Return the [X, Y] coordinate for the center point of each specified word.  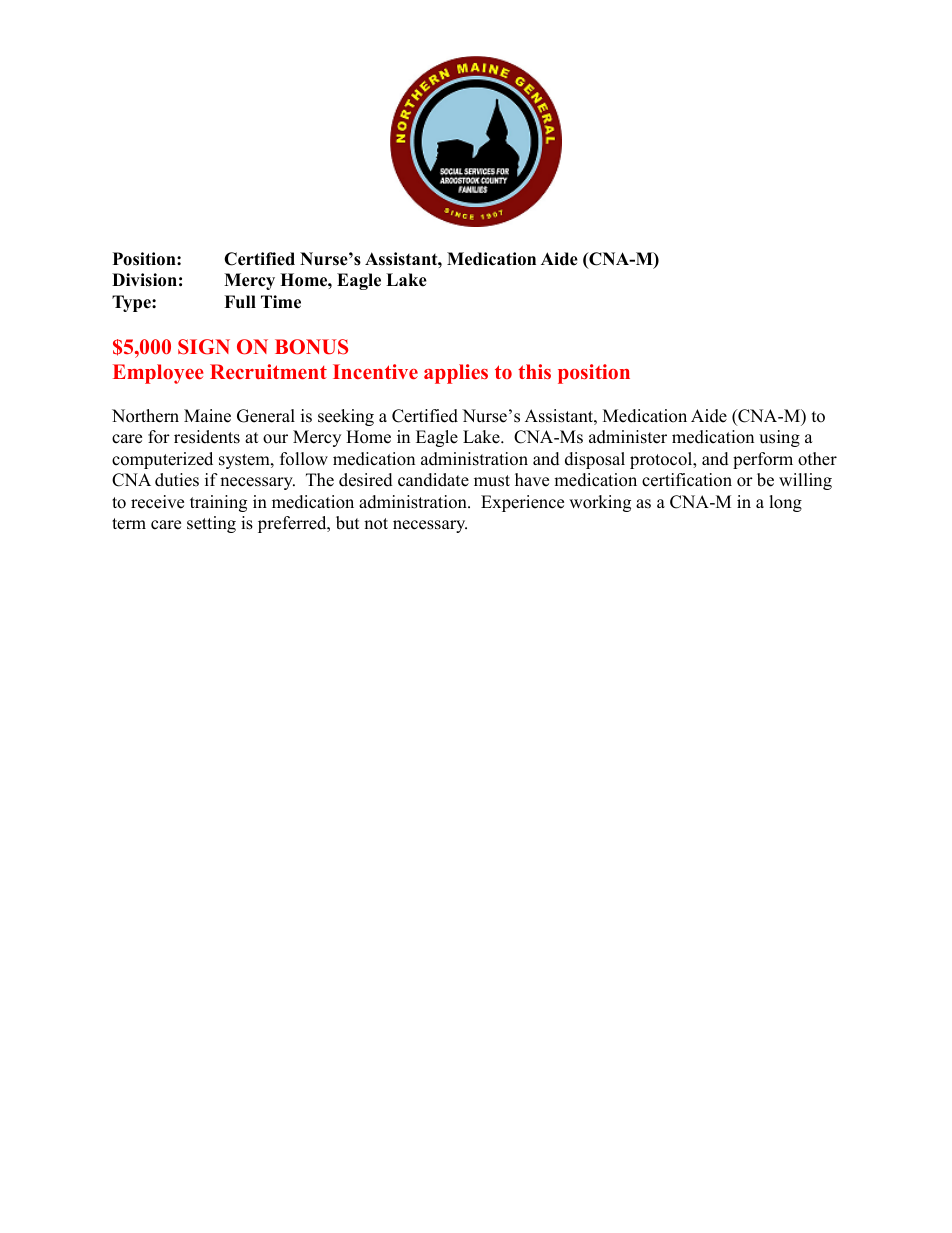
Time [281, 302]
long [785, 503]
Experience [522, 503]
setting [211, 524]
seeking [346, 417]
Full [240, 302]
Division [144, 280]
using [779, 438]
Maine [207, 416]
